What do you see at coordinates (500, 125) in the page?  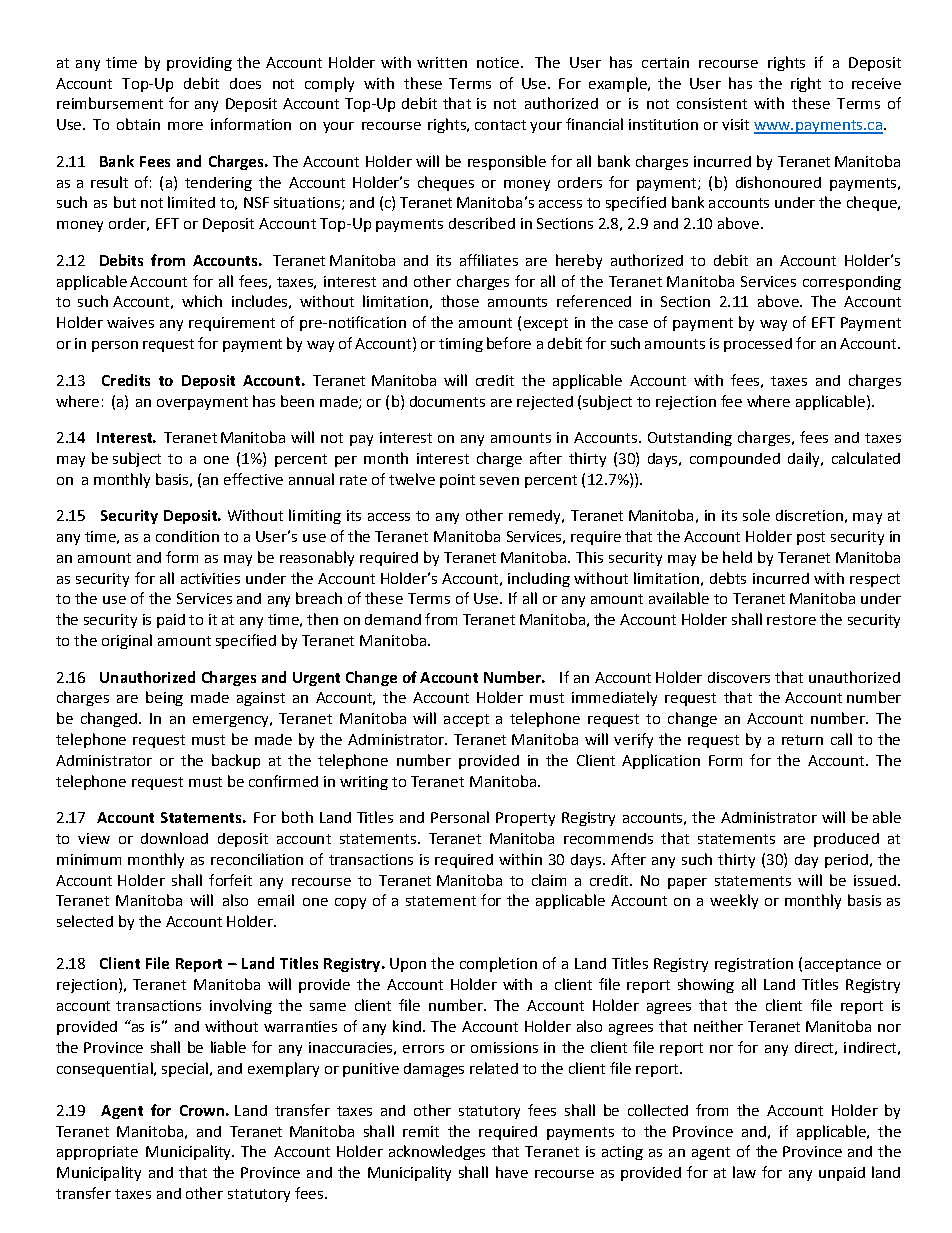 I see `contact` at bounding box center [500, 125].
